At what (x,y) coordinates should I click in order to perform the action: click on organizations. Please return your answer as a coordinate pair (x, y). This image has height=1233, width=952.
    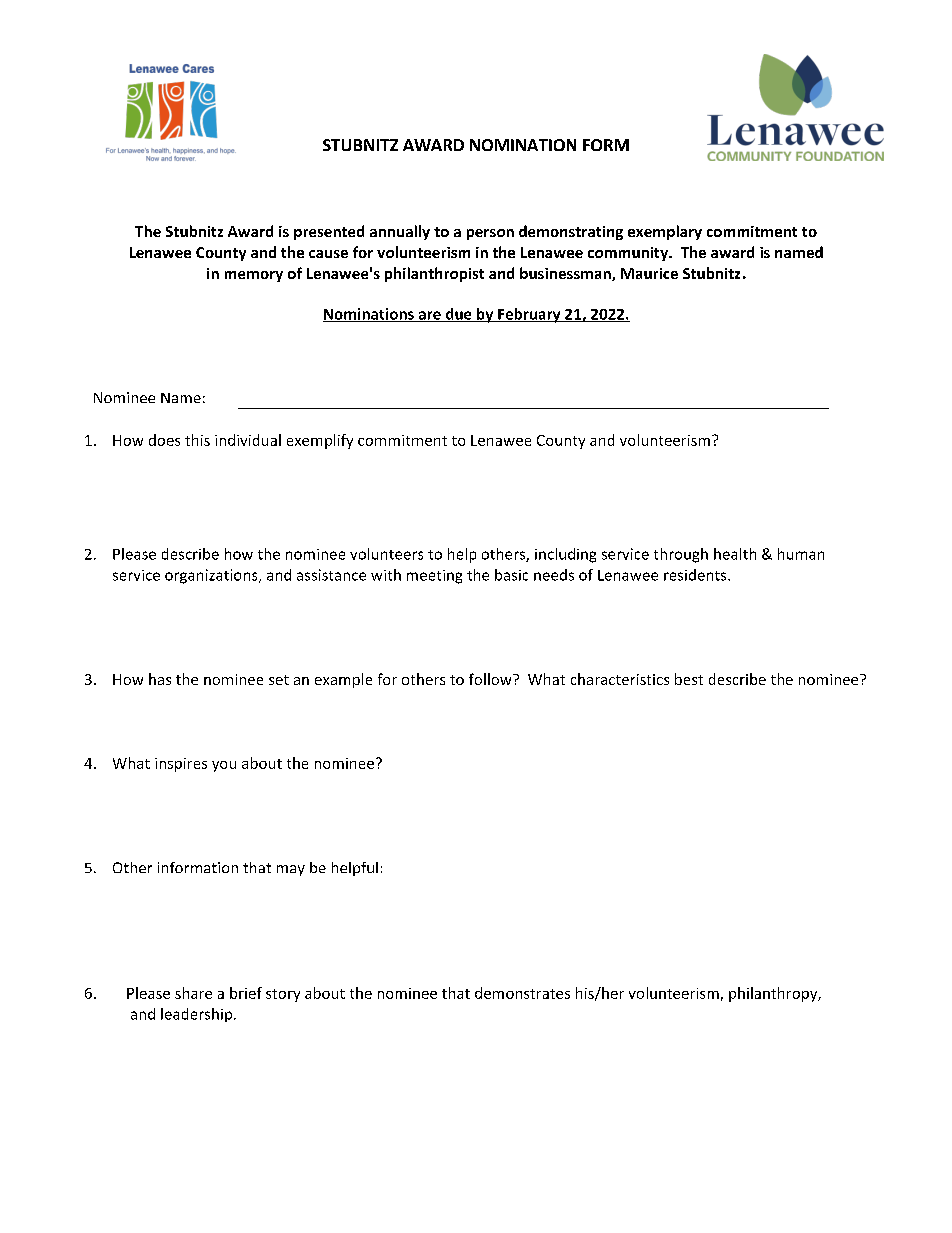
    Looking at the image, I should click on (212, 576).
